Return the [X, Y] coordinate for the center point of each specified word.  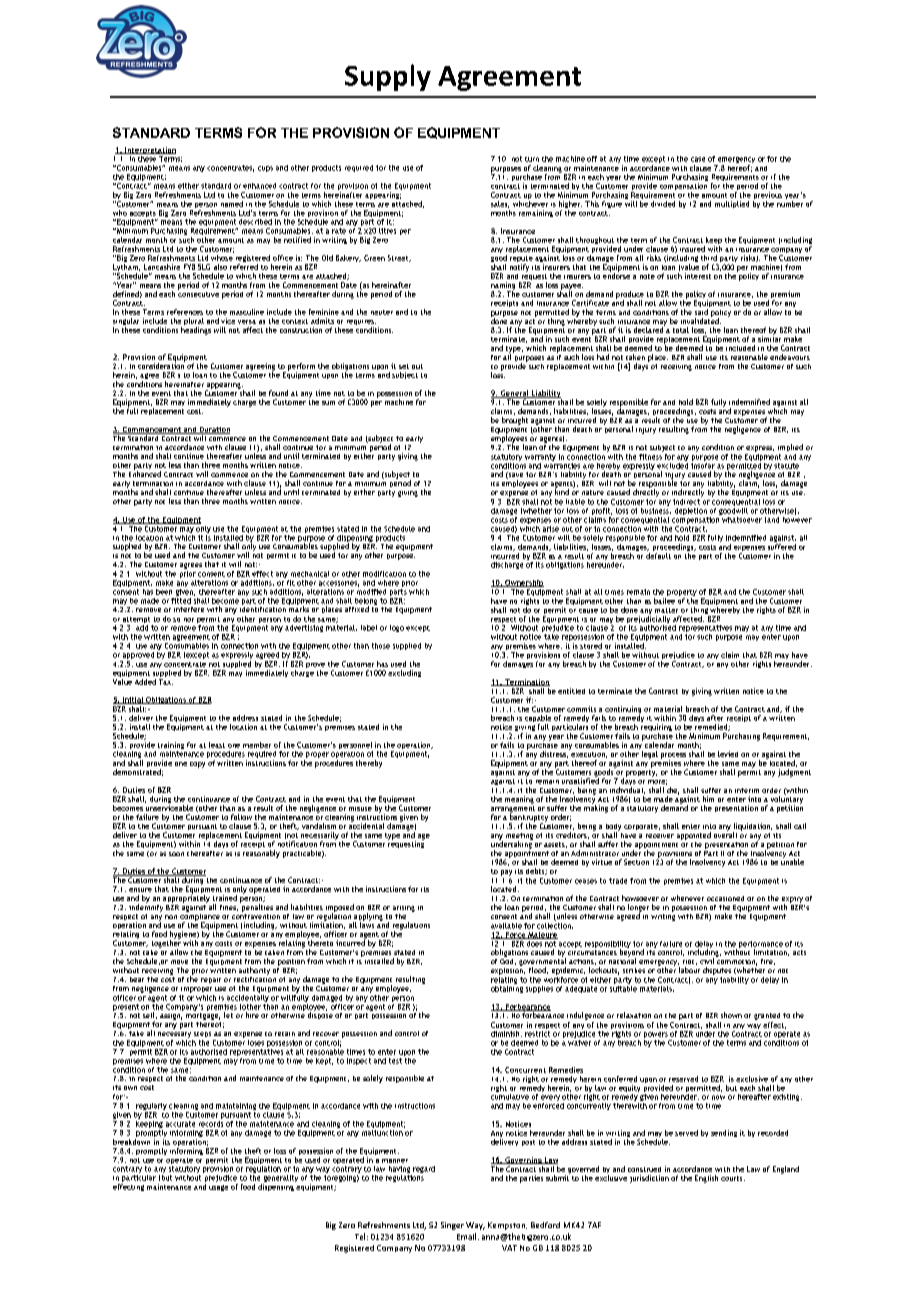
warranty [540, 459]
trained [225, 898]
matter [666, 610]
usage [218, 1188]
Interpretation [149, 152]
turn [532, 159]
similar [769, 338]
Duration [214, 430]
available [506, 926]
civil [707, 961]
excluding [404, 673]
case [698, 159]
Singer [452, 1226]
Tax [166, 682]
